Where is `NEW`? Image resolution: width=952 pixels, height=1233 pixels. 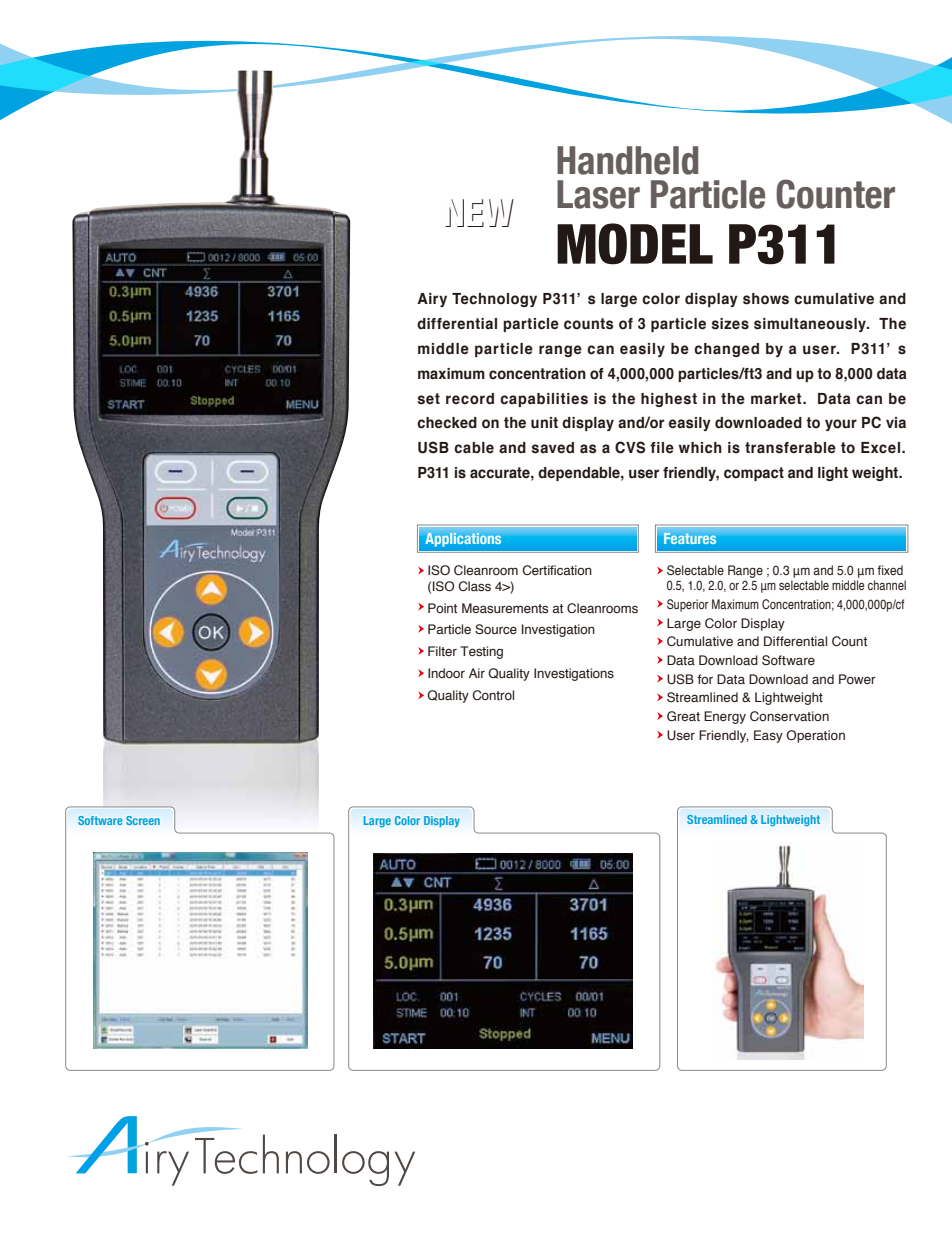 NEW is located at coordinates (479, 213).
